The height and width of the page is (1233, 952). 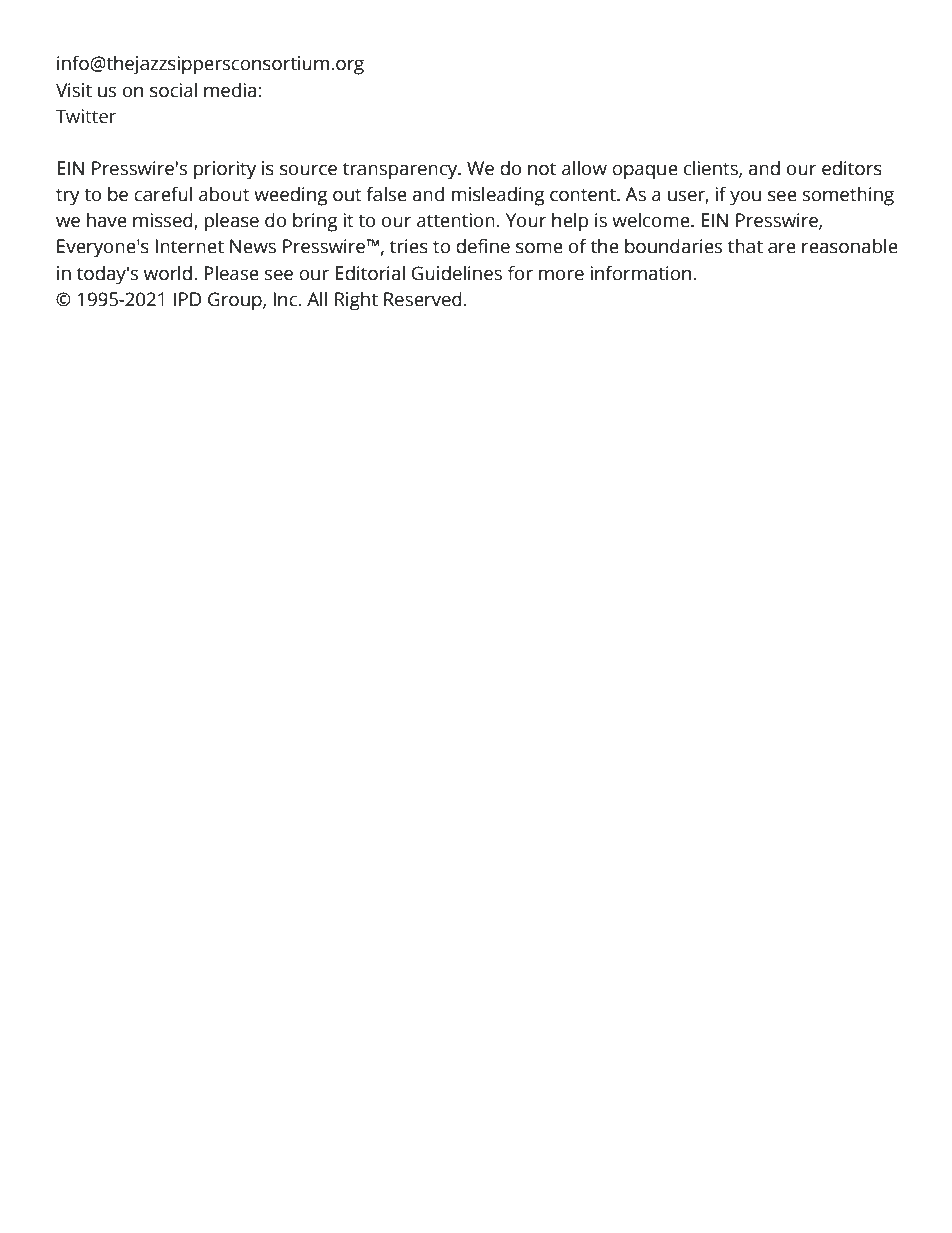 What do you see at coordinates (645, 172) in the page?
I see `opaque` at bounding box center [645, 172].
